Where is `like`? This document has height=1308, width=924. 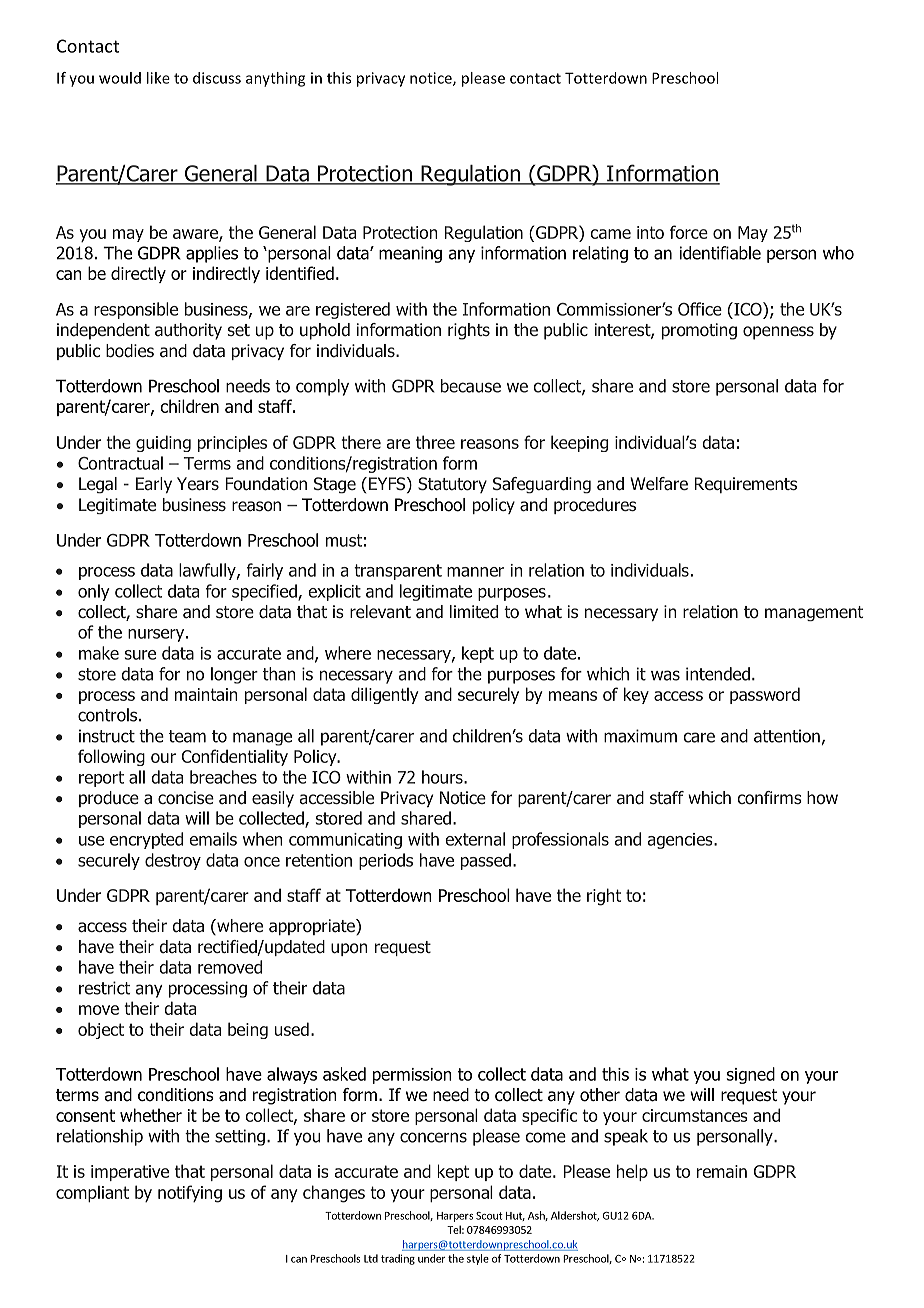 like is located at coordinates (158, 78).
